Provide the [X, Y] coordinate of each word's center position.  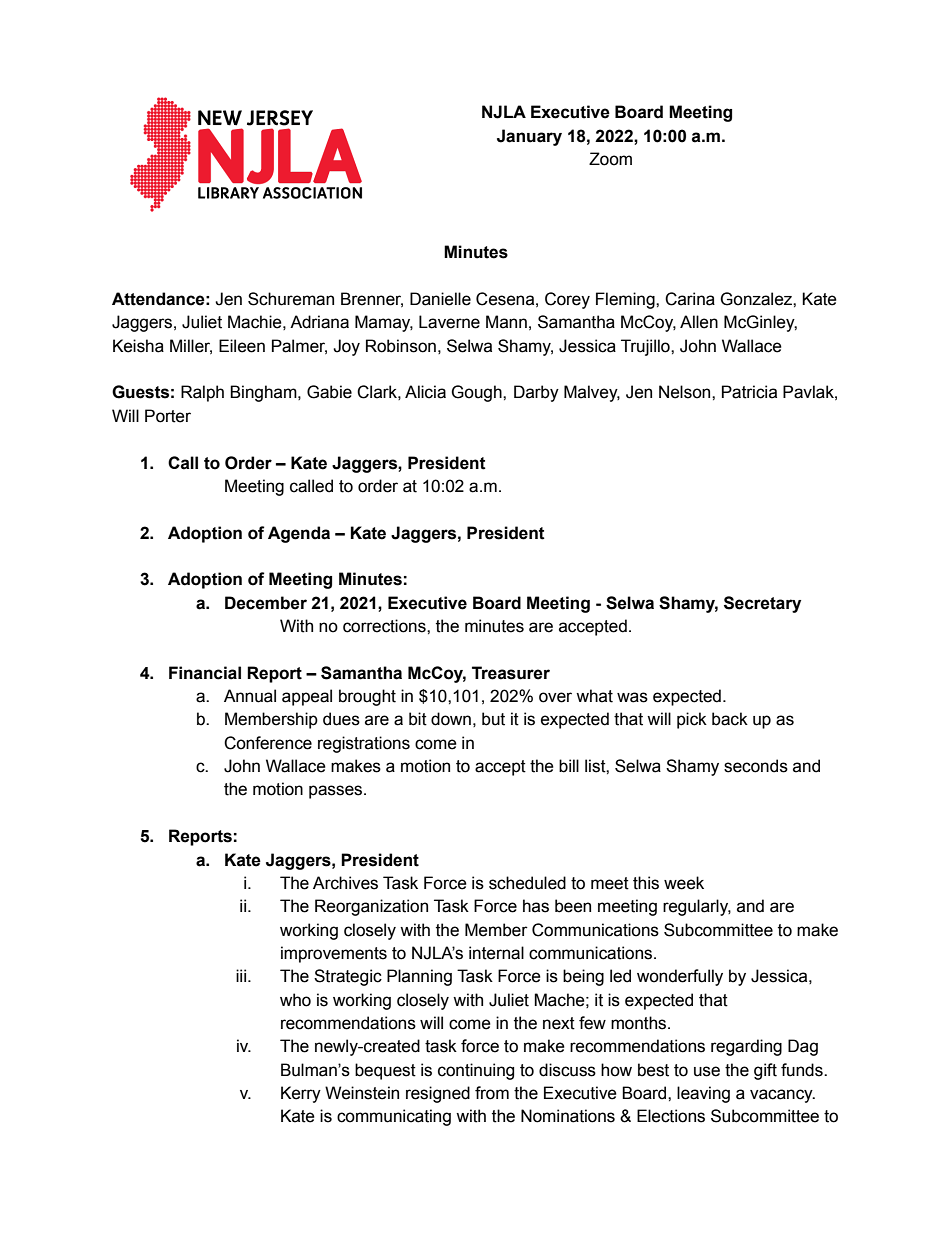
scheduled [527, 883]
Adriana [319, 322]
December [266, 603]
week [684, 883]
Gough [477, 393]
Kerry [301, 1094]
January [529, 137]
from [492, 1093]
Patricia [749, 392]
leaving [703, 1094]
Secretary [762, 604]
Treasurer [511, 673]
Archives [345, 883]
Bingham [264, 393]
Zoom [610, 159]
